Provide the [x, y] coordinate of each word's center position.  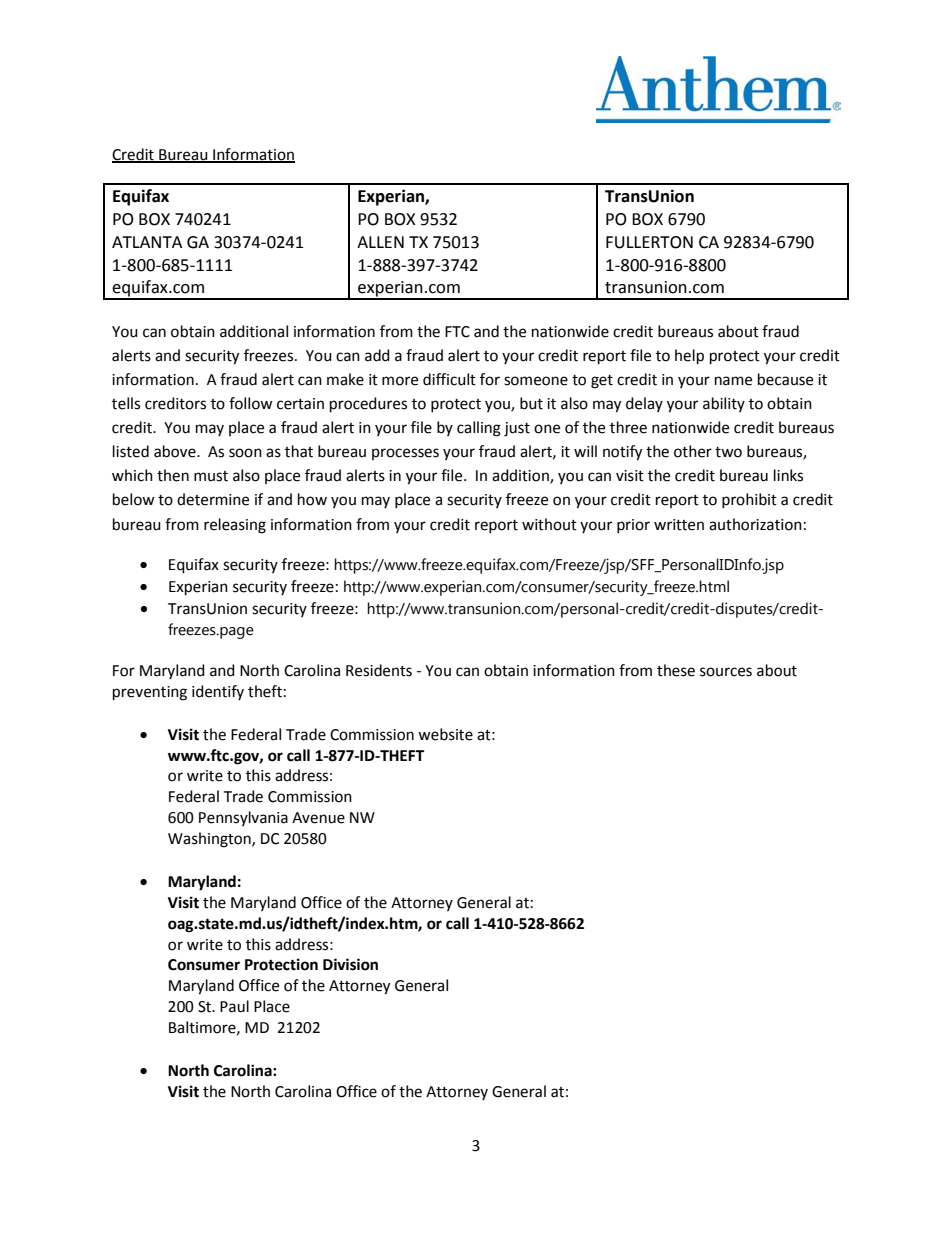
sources [726, 672]
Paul [234, 1006]
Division [350, 964]
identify [218, 692]
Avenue [318, 818]
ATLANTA [147, 242]
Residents [379, 670]
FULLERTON [649, 242]
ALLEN [380, 242]
